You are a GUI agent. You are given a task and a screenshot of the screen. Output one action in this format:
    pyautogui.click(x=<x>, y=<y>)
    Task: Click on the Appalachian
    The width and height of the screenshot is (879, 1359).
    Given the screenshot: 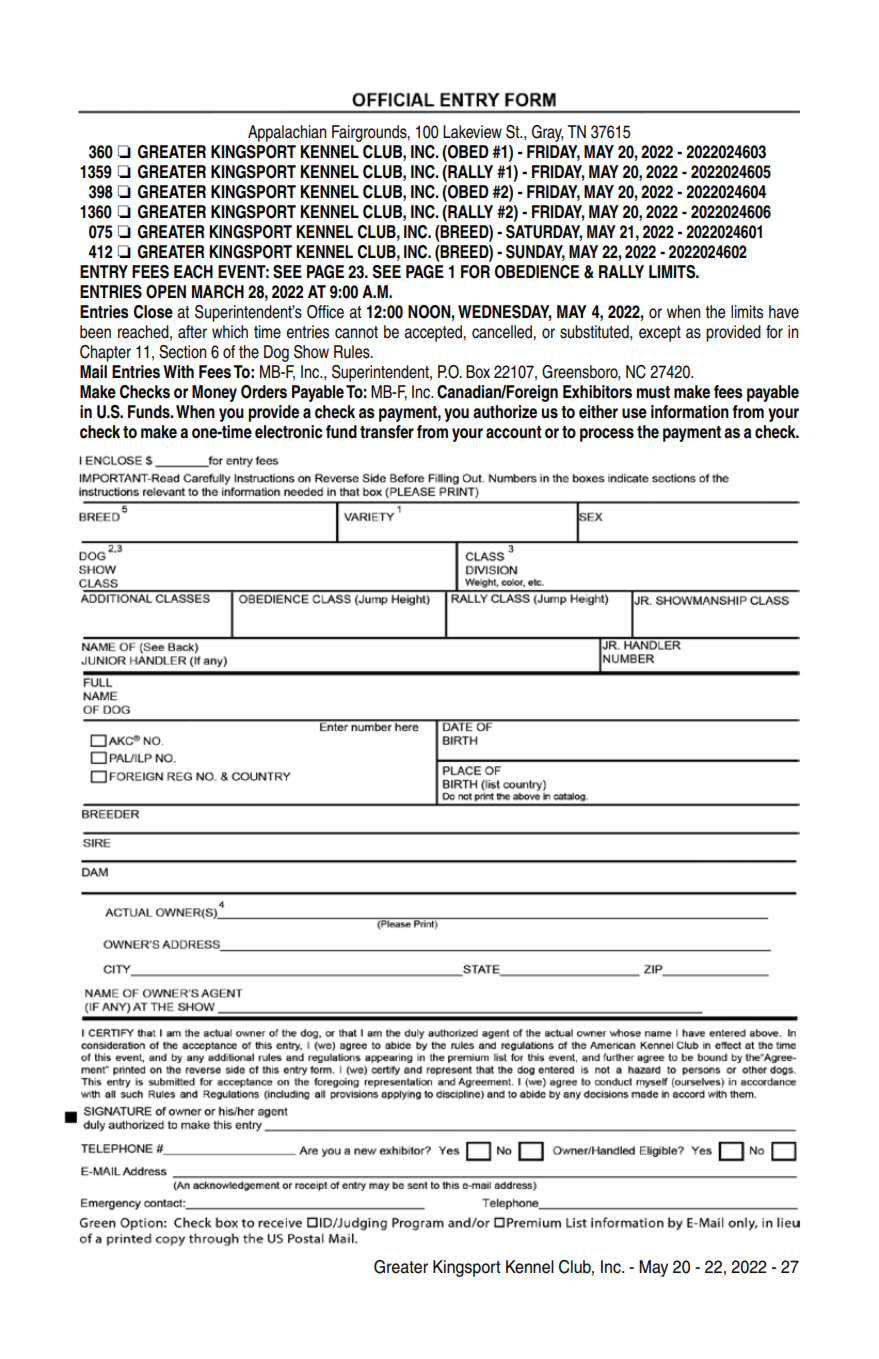 What is the action you would take?
    pyautogui.click(x=287, y=133)
